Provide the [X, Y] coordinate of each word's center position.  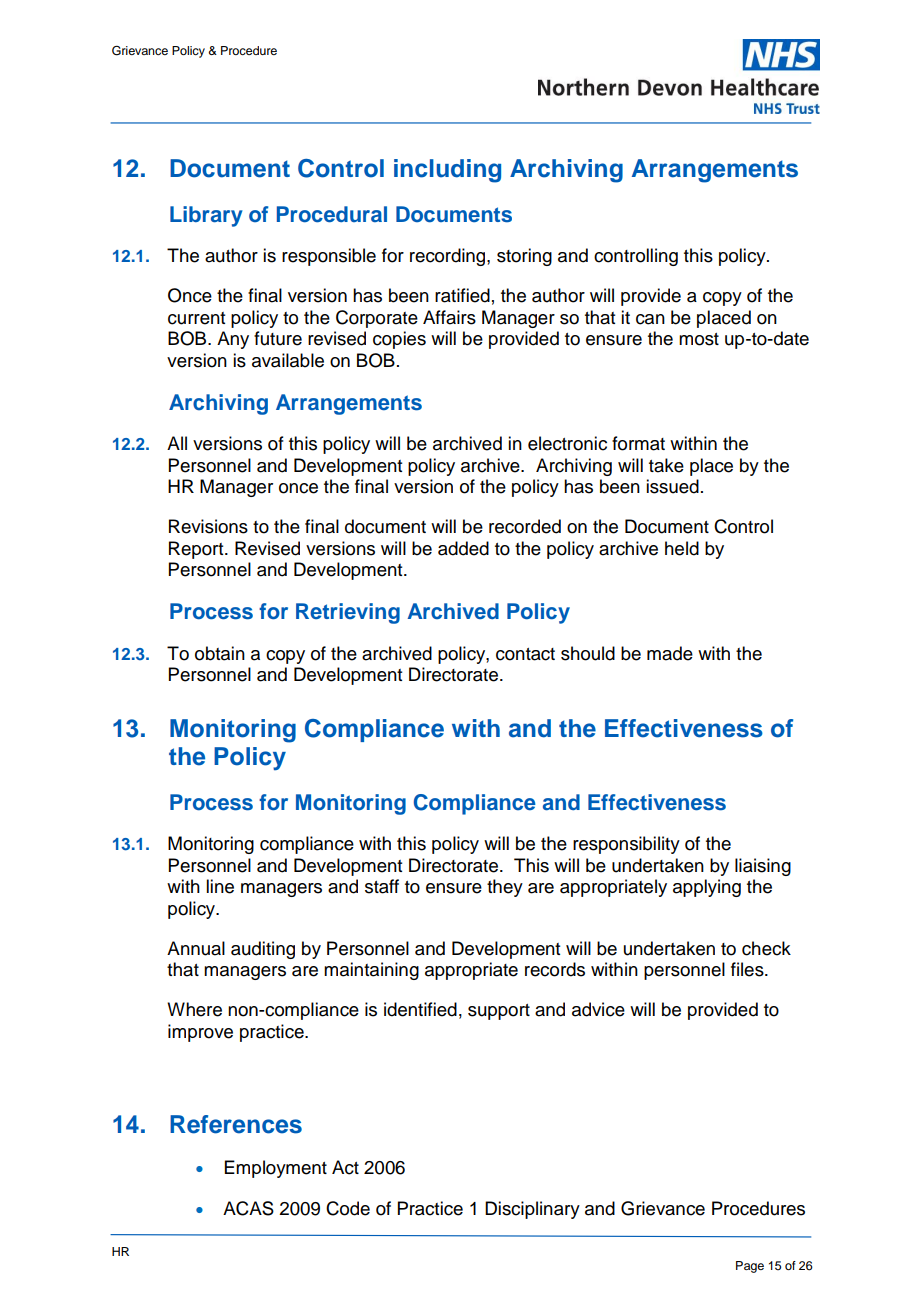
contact [525, 654]
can [650, 319]
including [447, 171]
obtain [220, 653]
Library [206, 216]
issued [672, 486]
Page [750, 1267]
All [177, 443]
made [670, 653]
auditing [263, 950]
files [748, 969]
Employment [276, 1169]
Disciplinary [532, 1210]
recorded [525, 526]
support [499, 1012]
